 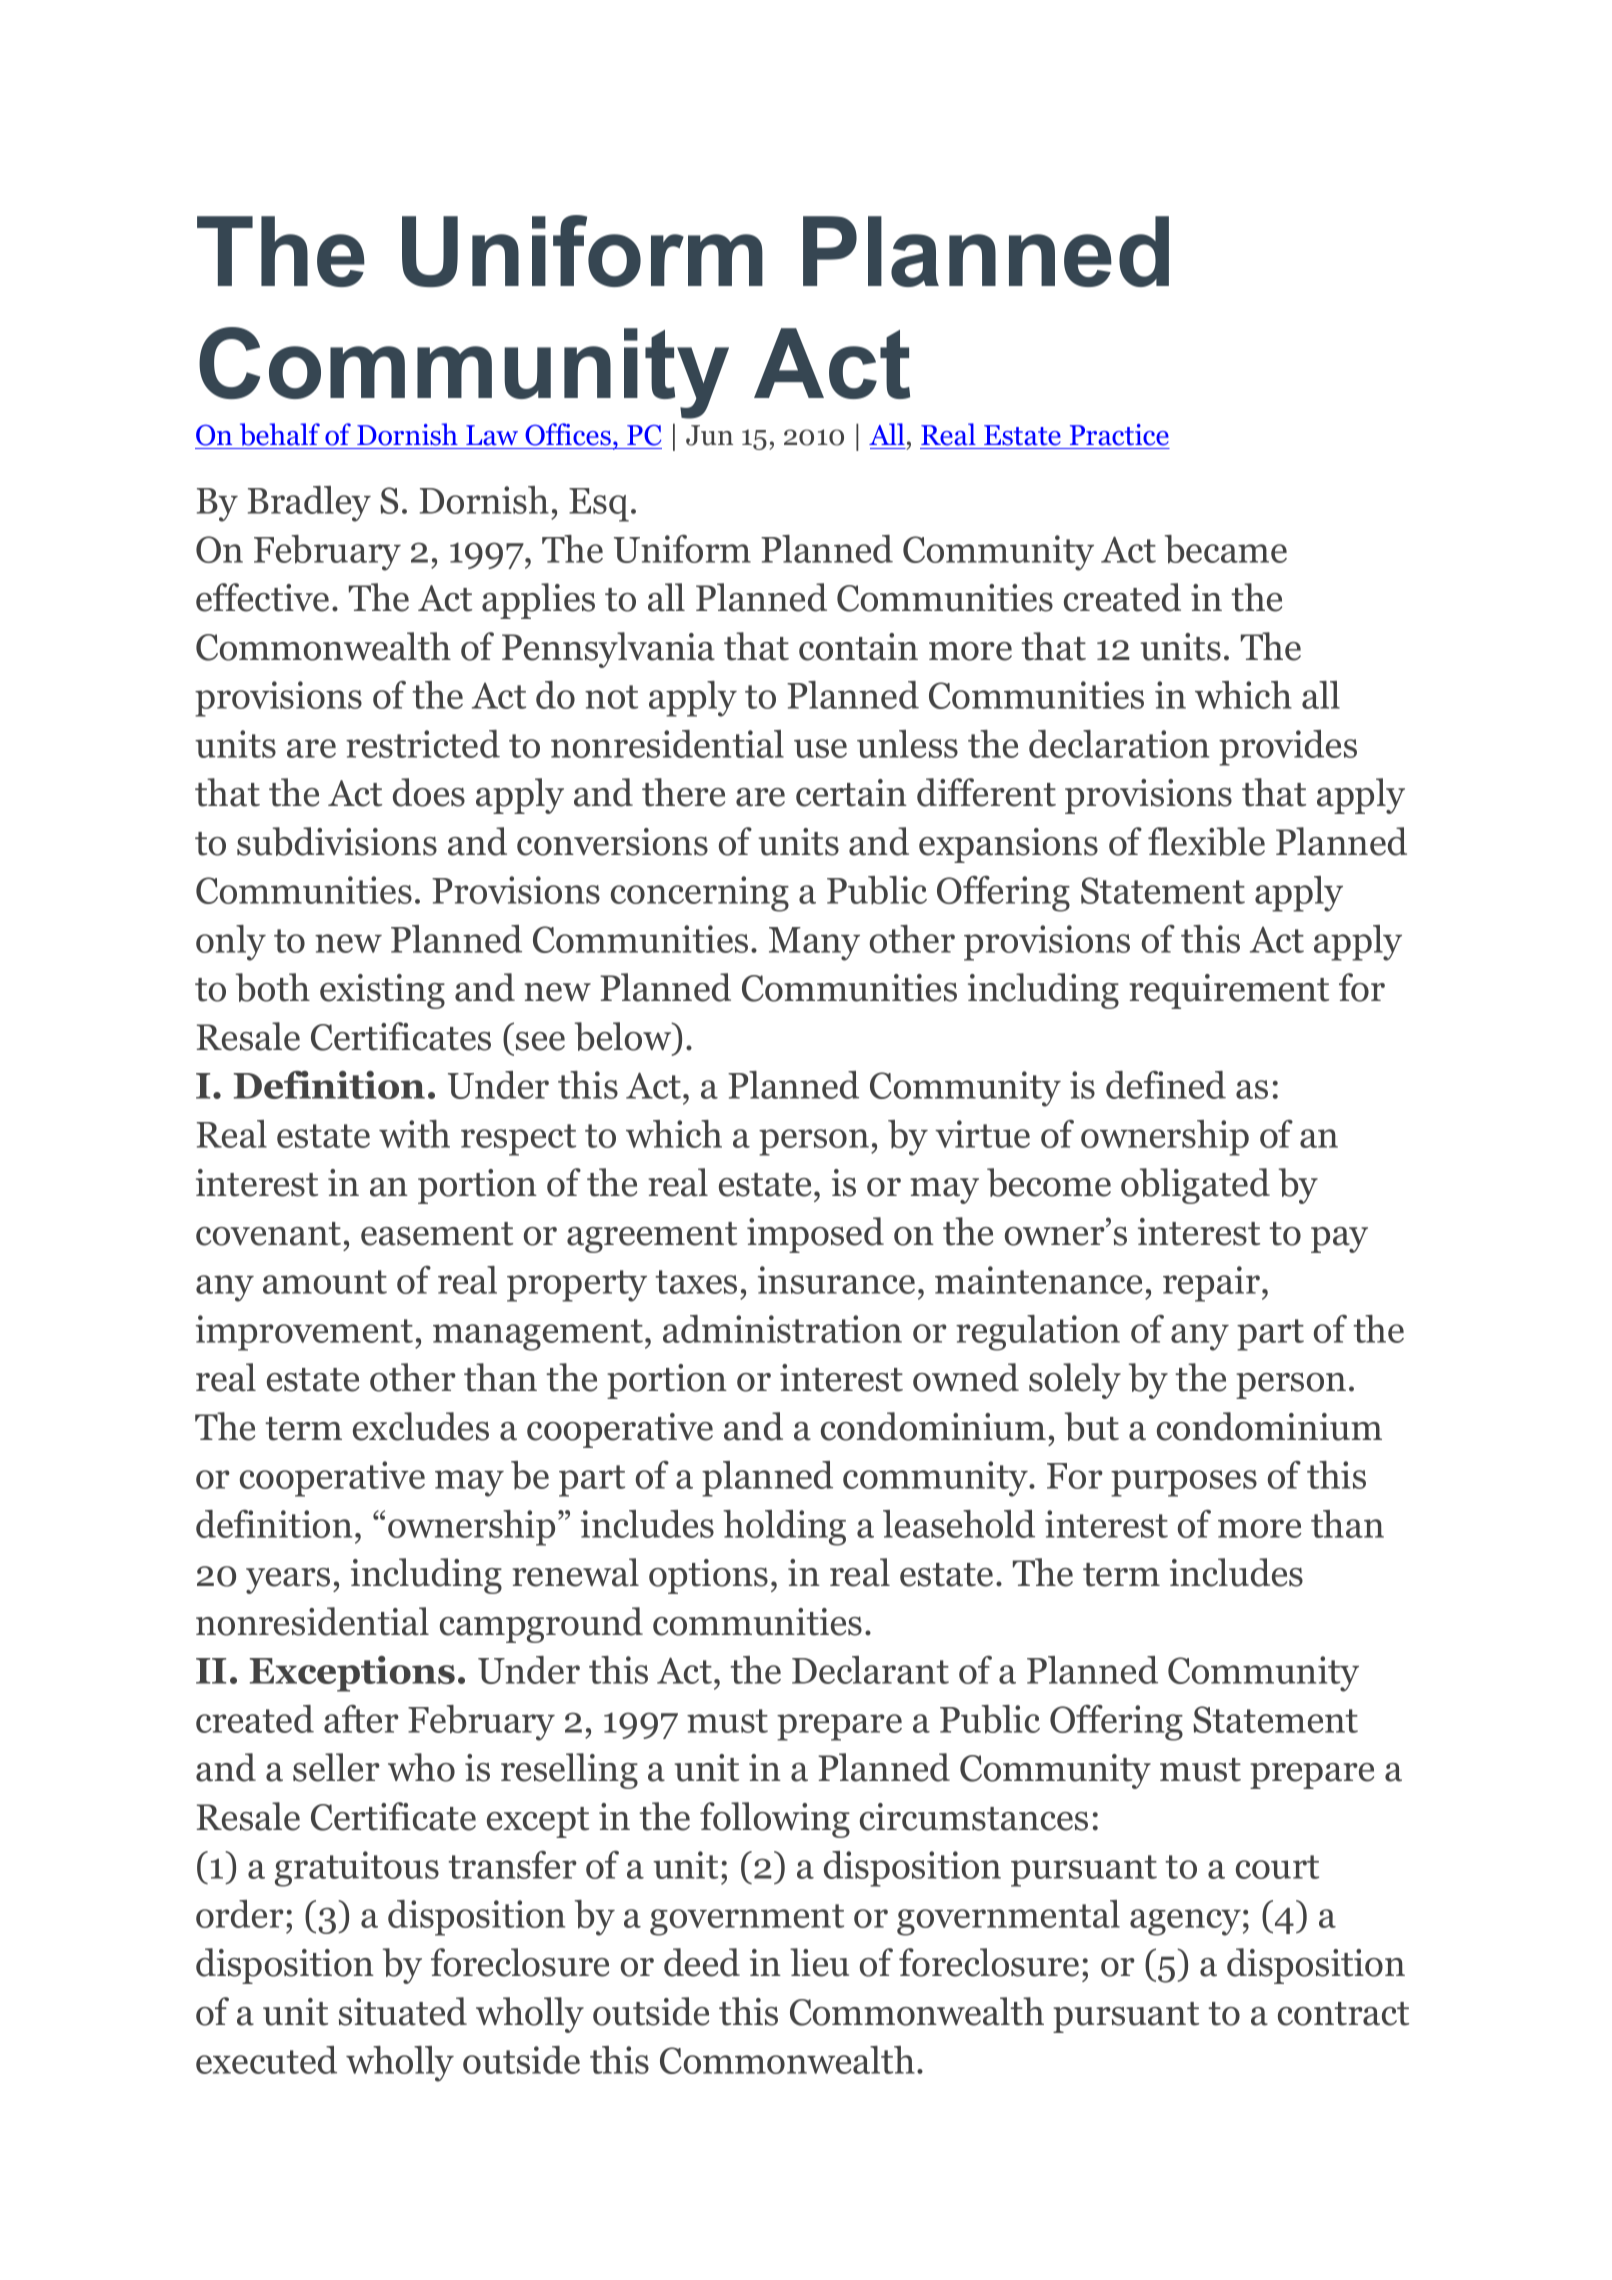 What do you see at coordinates (1229, 991) in the image?
I see `requirement` at bounding box center [1229, 991].
